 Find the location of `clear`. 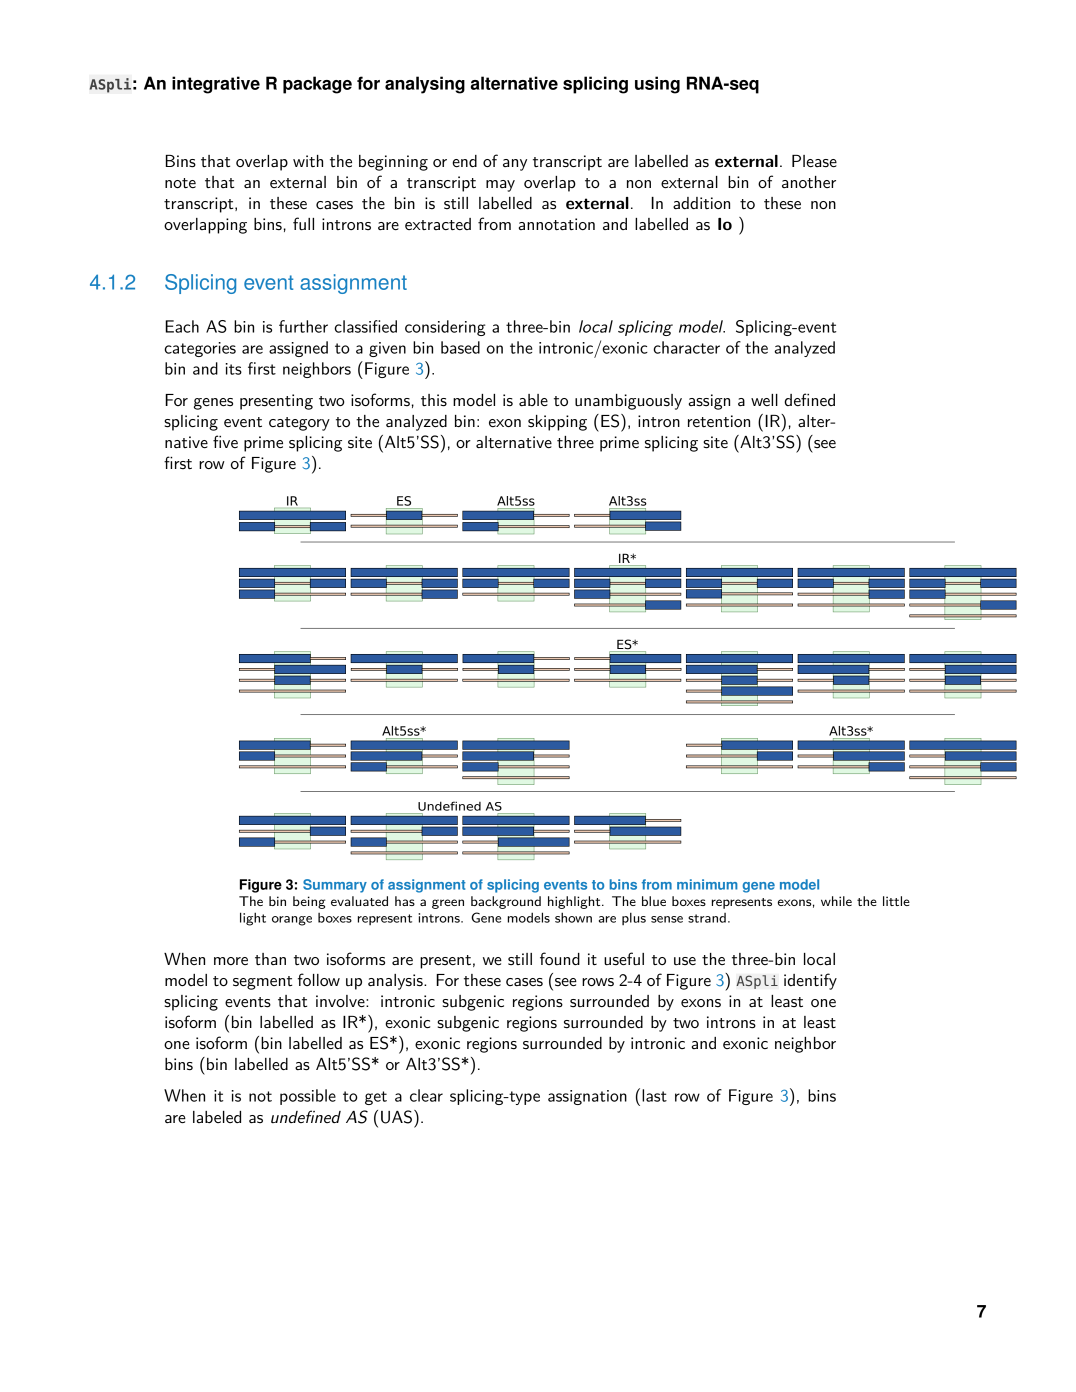

clear is located at coordinates (426, 1095).
